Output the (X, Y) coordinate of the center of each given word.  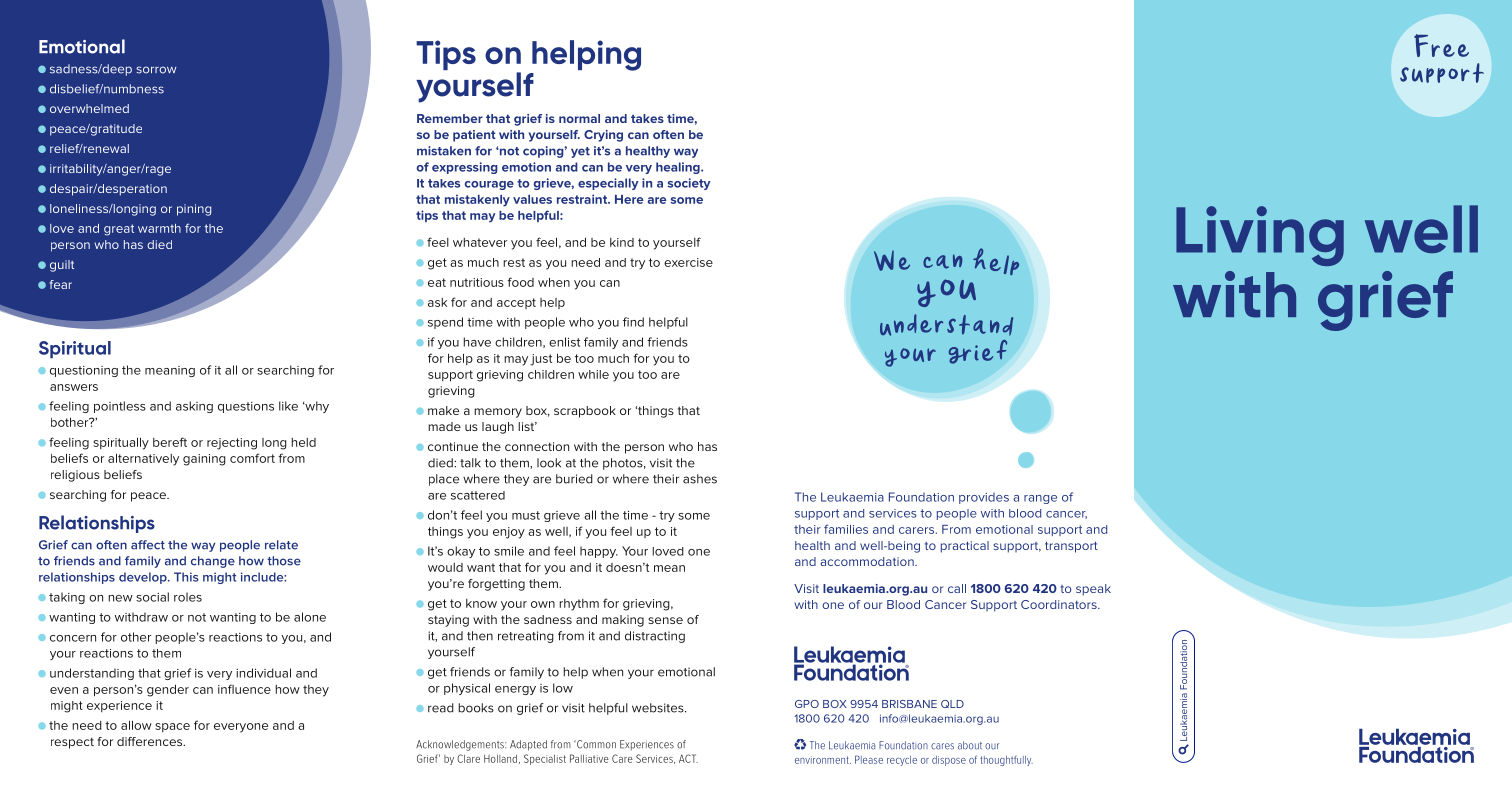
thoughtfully (1006, 760)
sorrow (156, 70)
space (172, 727)
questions (246, 407)
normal (579, 118)
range (1040, 499)
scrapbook (585, 412)
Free (1441, 45)
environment (823, 760)
